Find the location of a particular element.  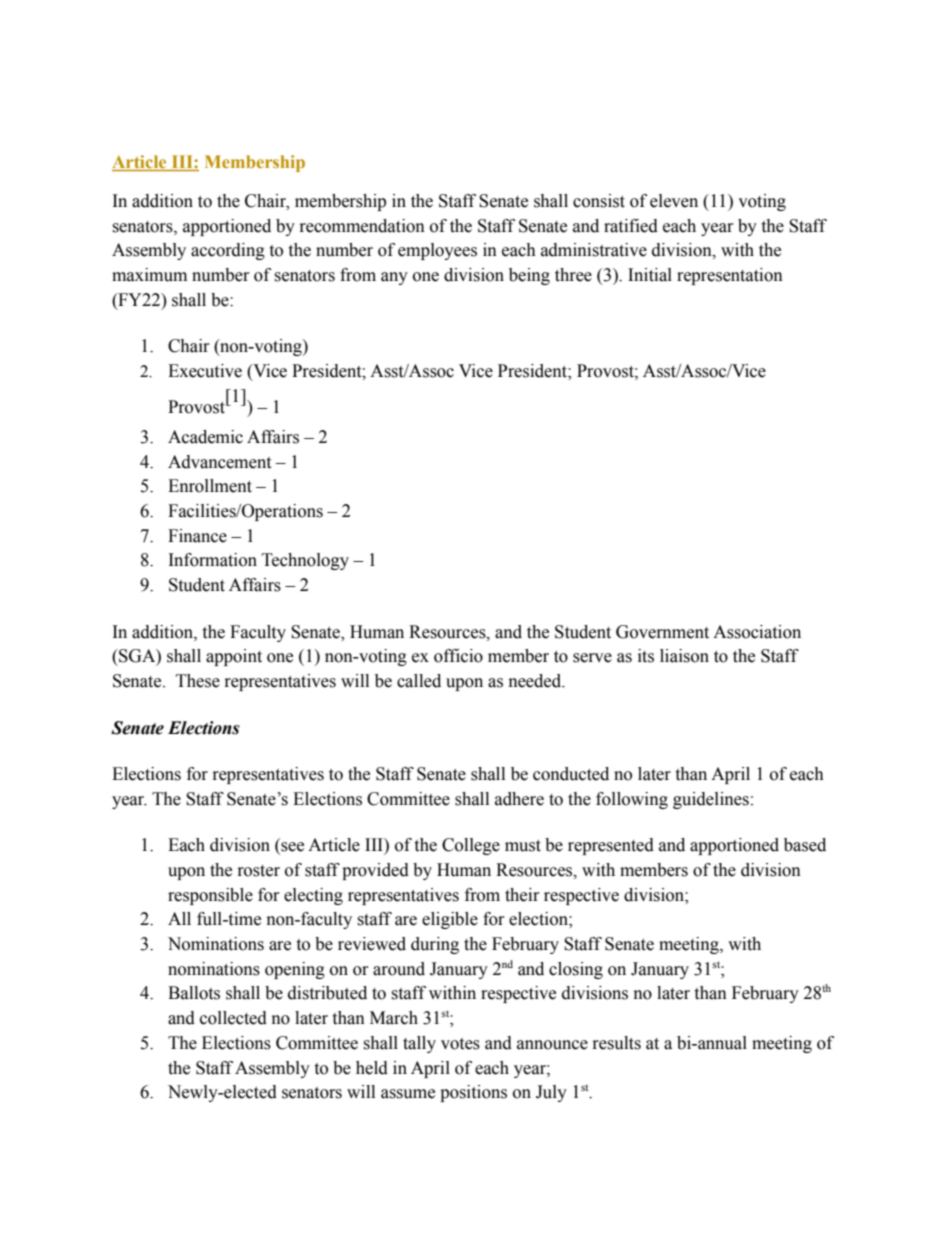

see is located at coordinates (291, 848).
